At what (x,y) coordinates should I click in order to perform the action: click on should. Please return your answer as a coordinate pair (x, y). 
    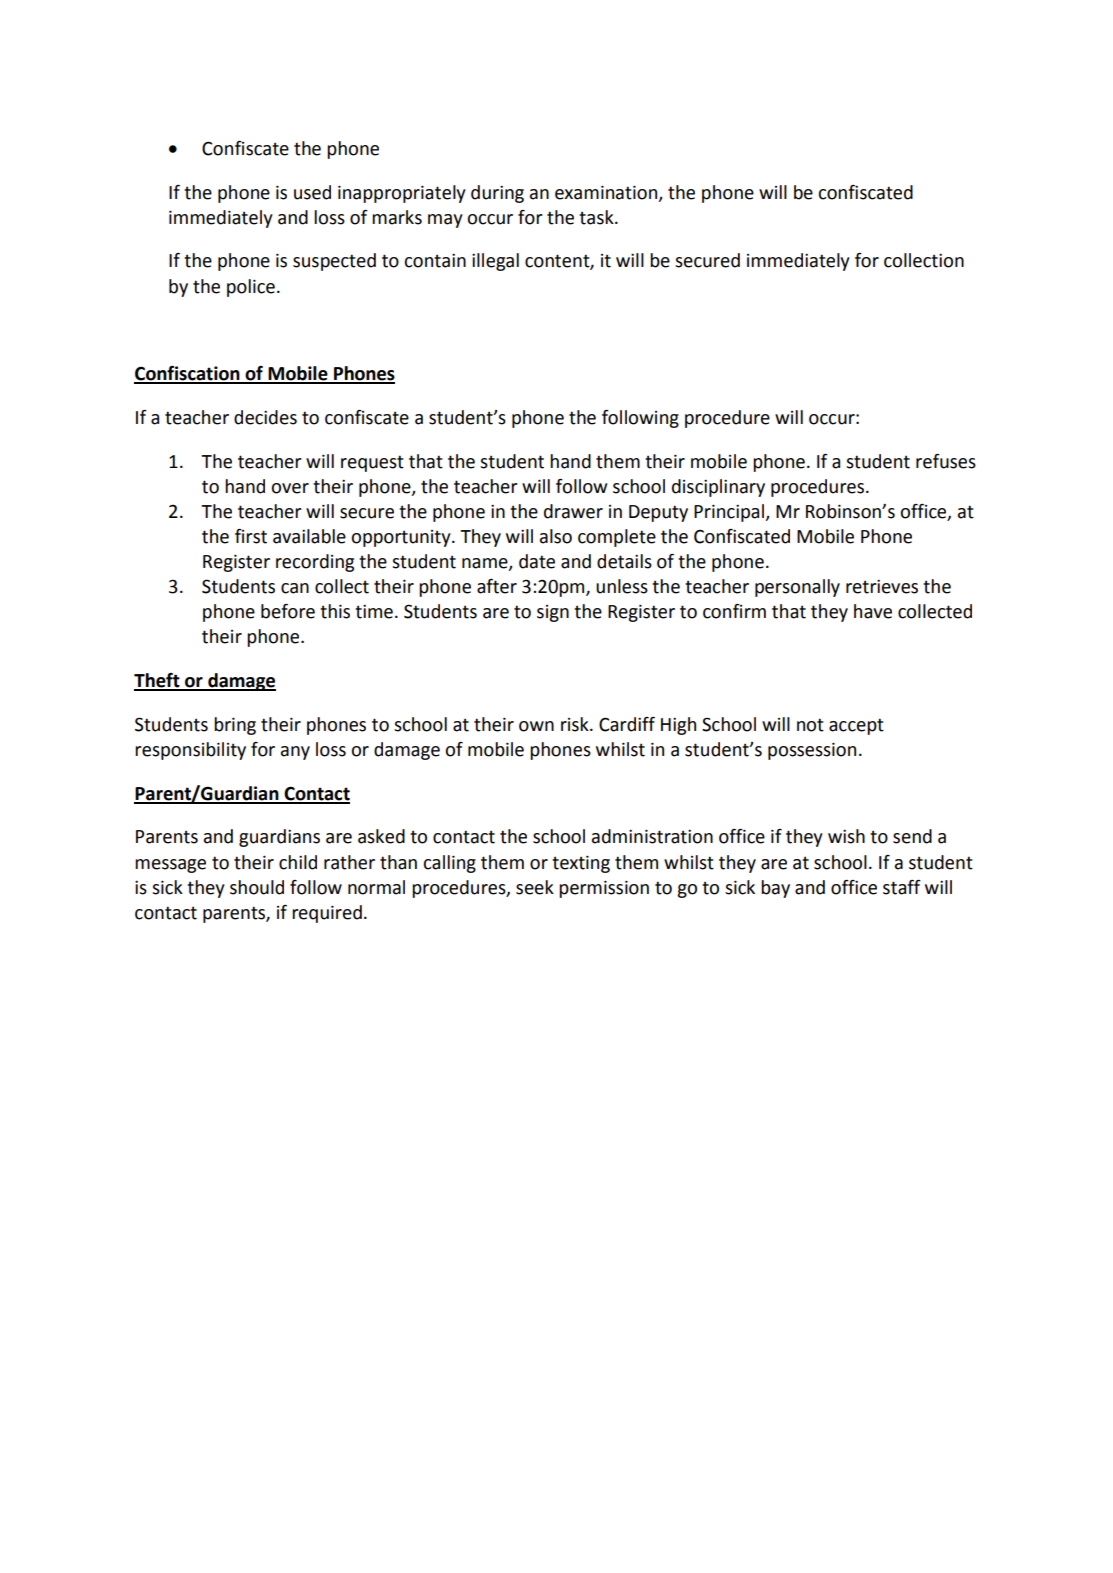
    Looking at the image, I should click on (257, 887).
